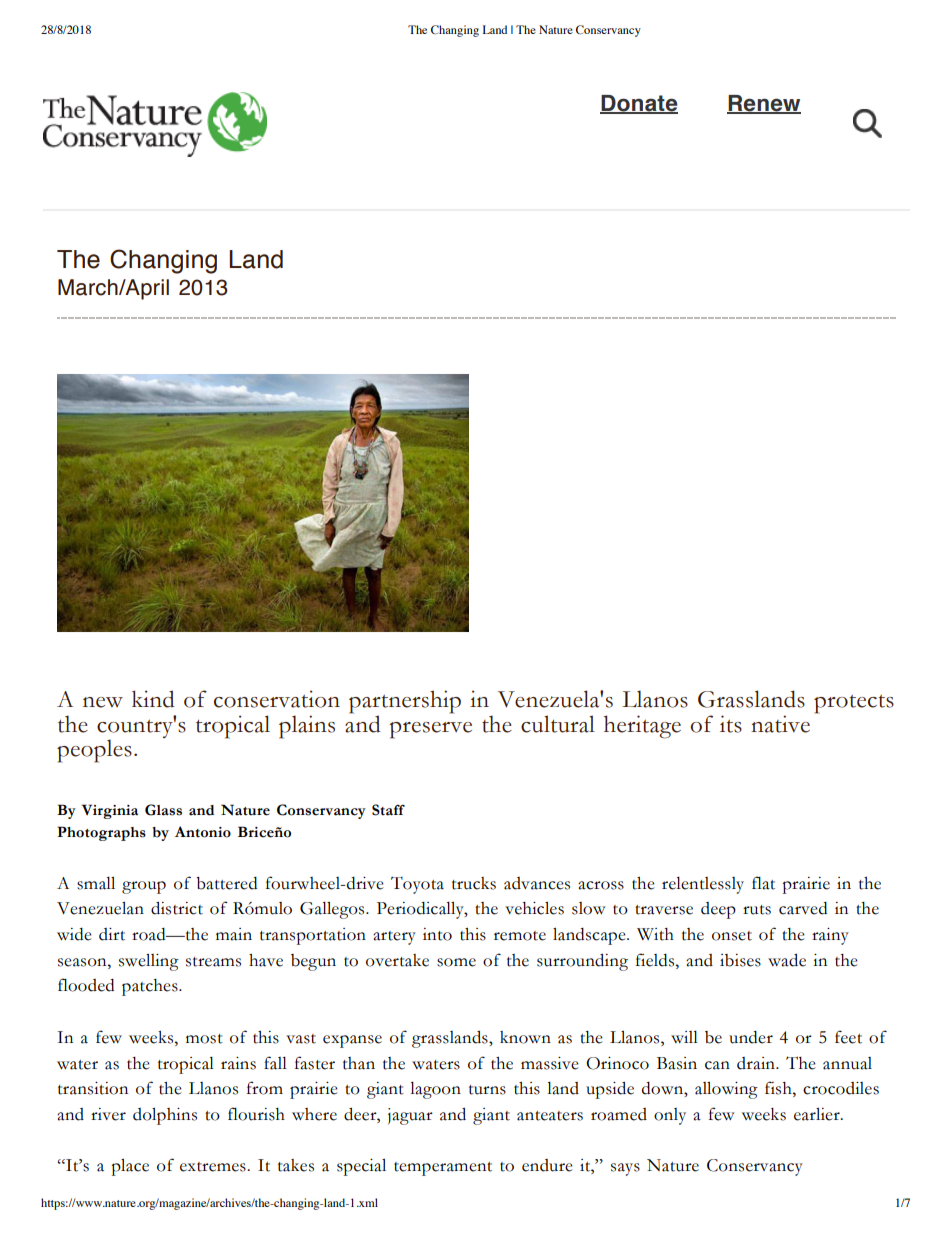 The image size is (952, 1233). I want to click on protects, so click(854, 704).
